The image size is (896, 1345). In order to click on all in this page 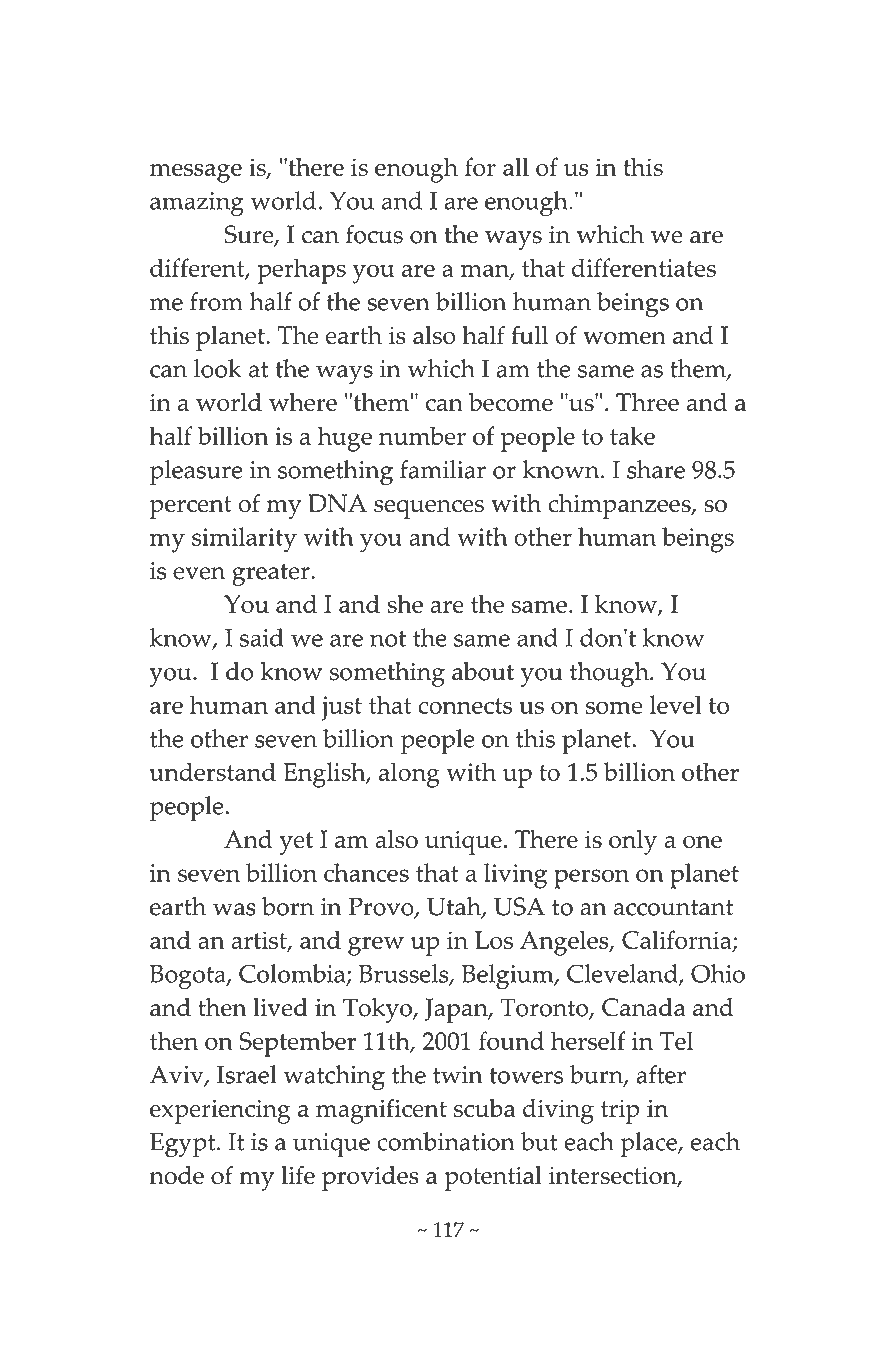, I will do `click(516, 166)`.
